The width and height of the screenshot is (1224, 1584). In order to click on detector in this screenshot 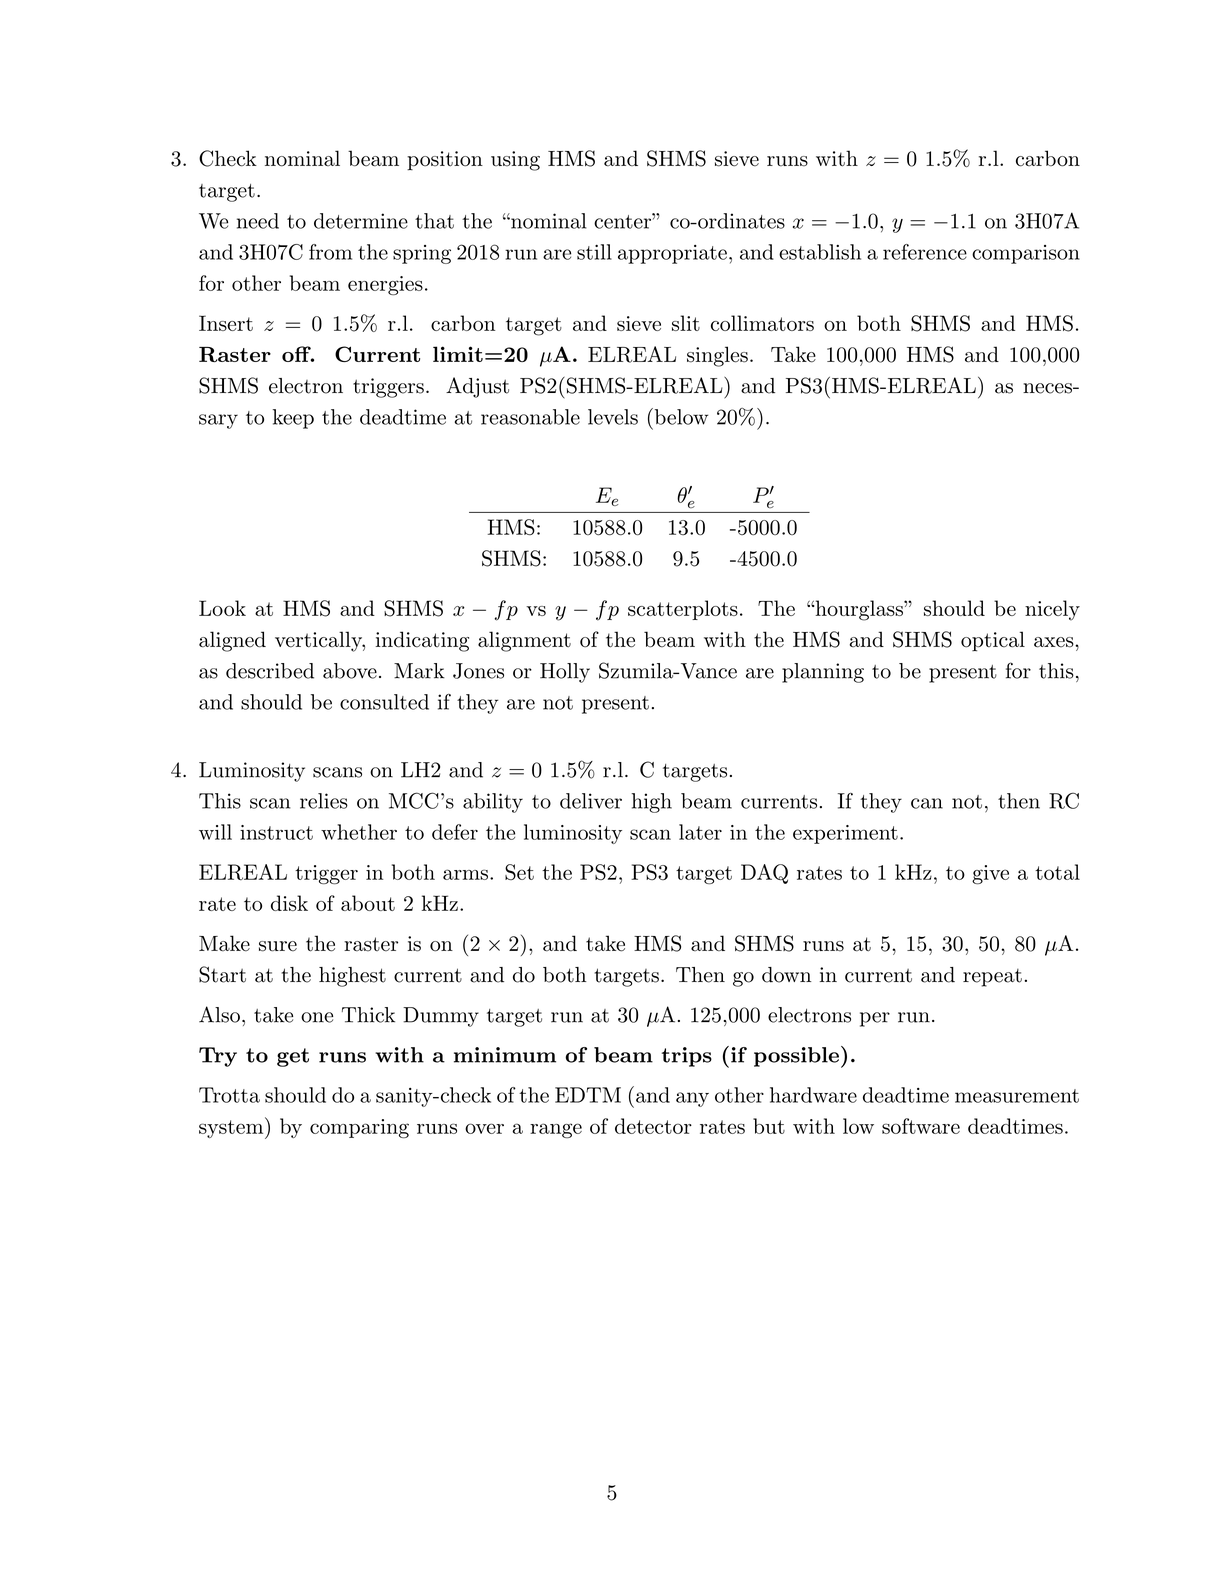, I will do `click(653, 1126)`.
